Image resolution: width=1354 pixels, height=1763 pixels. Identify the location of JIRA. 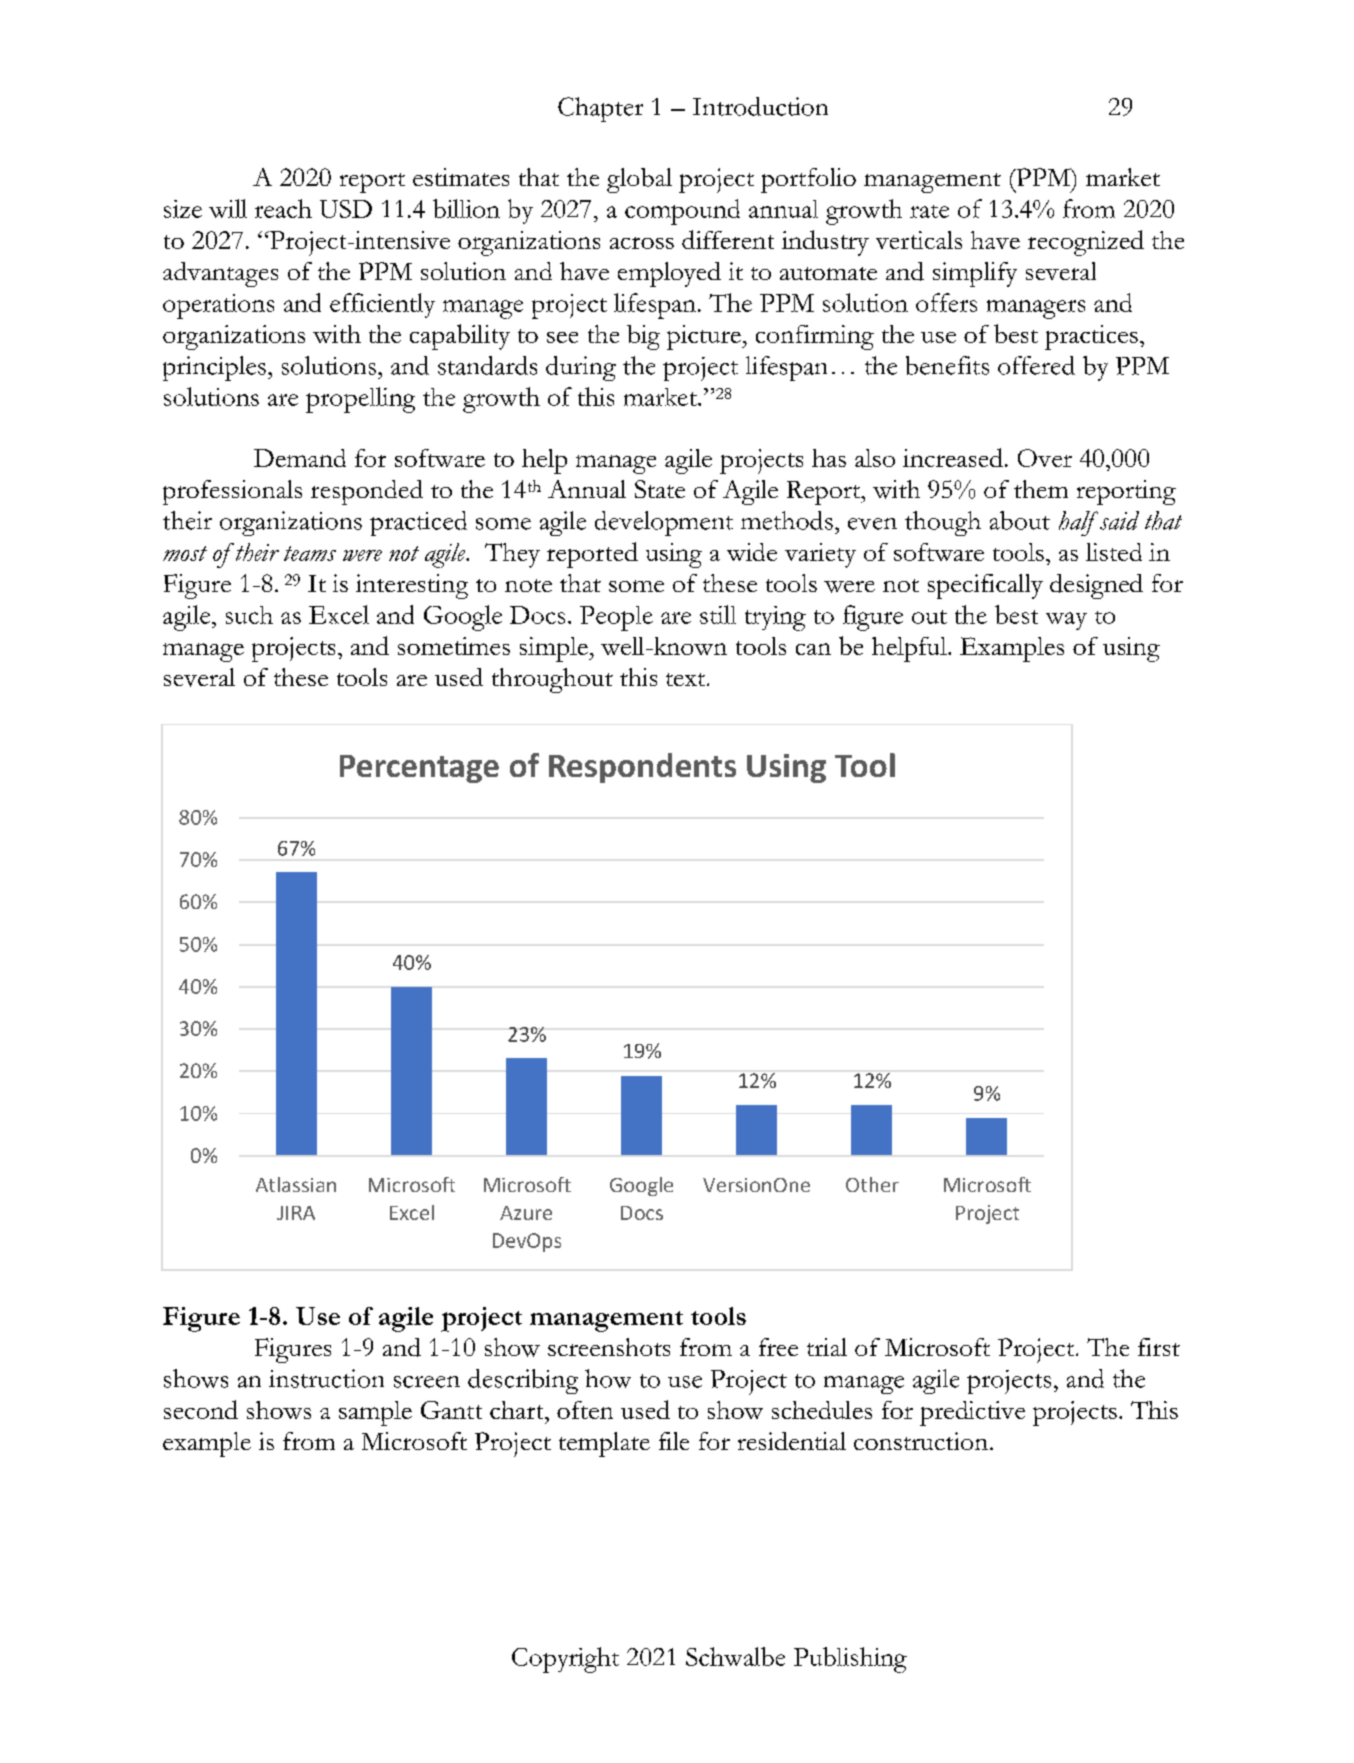
(296, 1213).
